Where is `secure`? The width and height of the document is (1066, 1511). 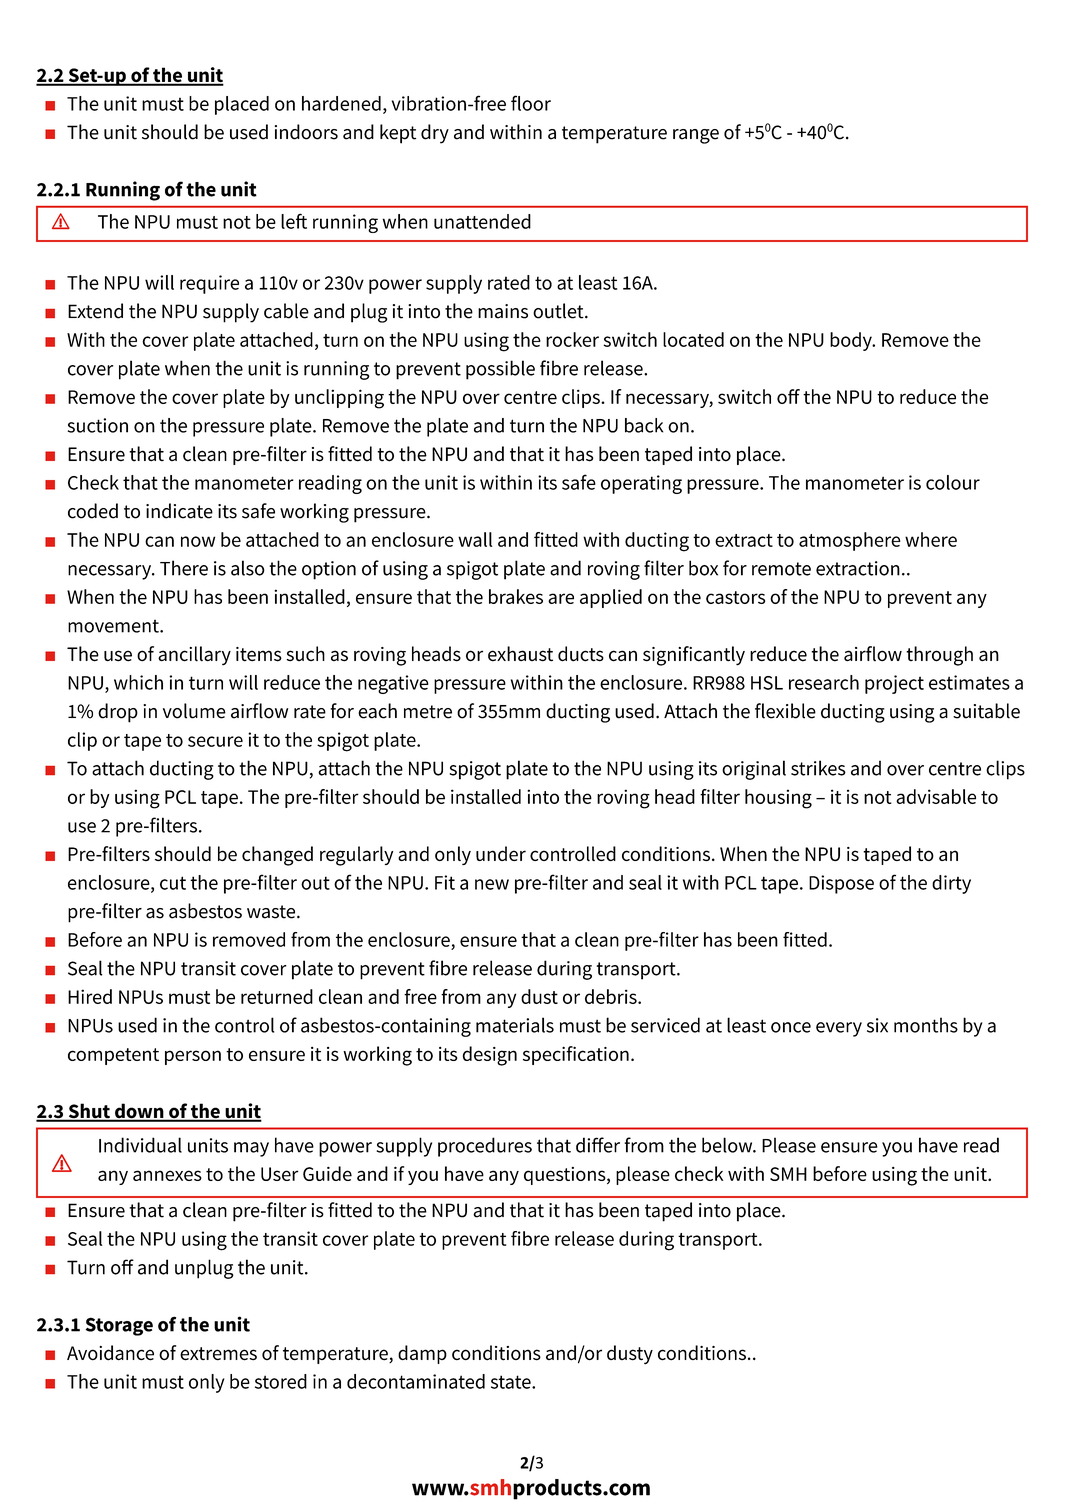
secure is located at coordinates (215, 741).
